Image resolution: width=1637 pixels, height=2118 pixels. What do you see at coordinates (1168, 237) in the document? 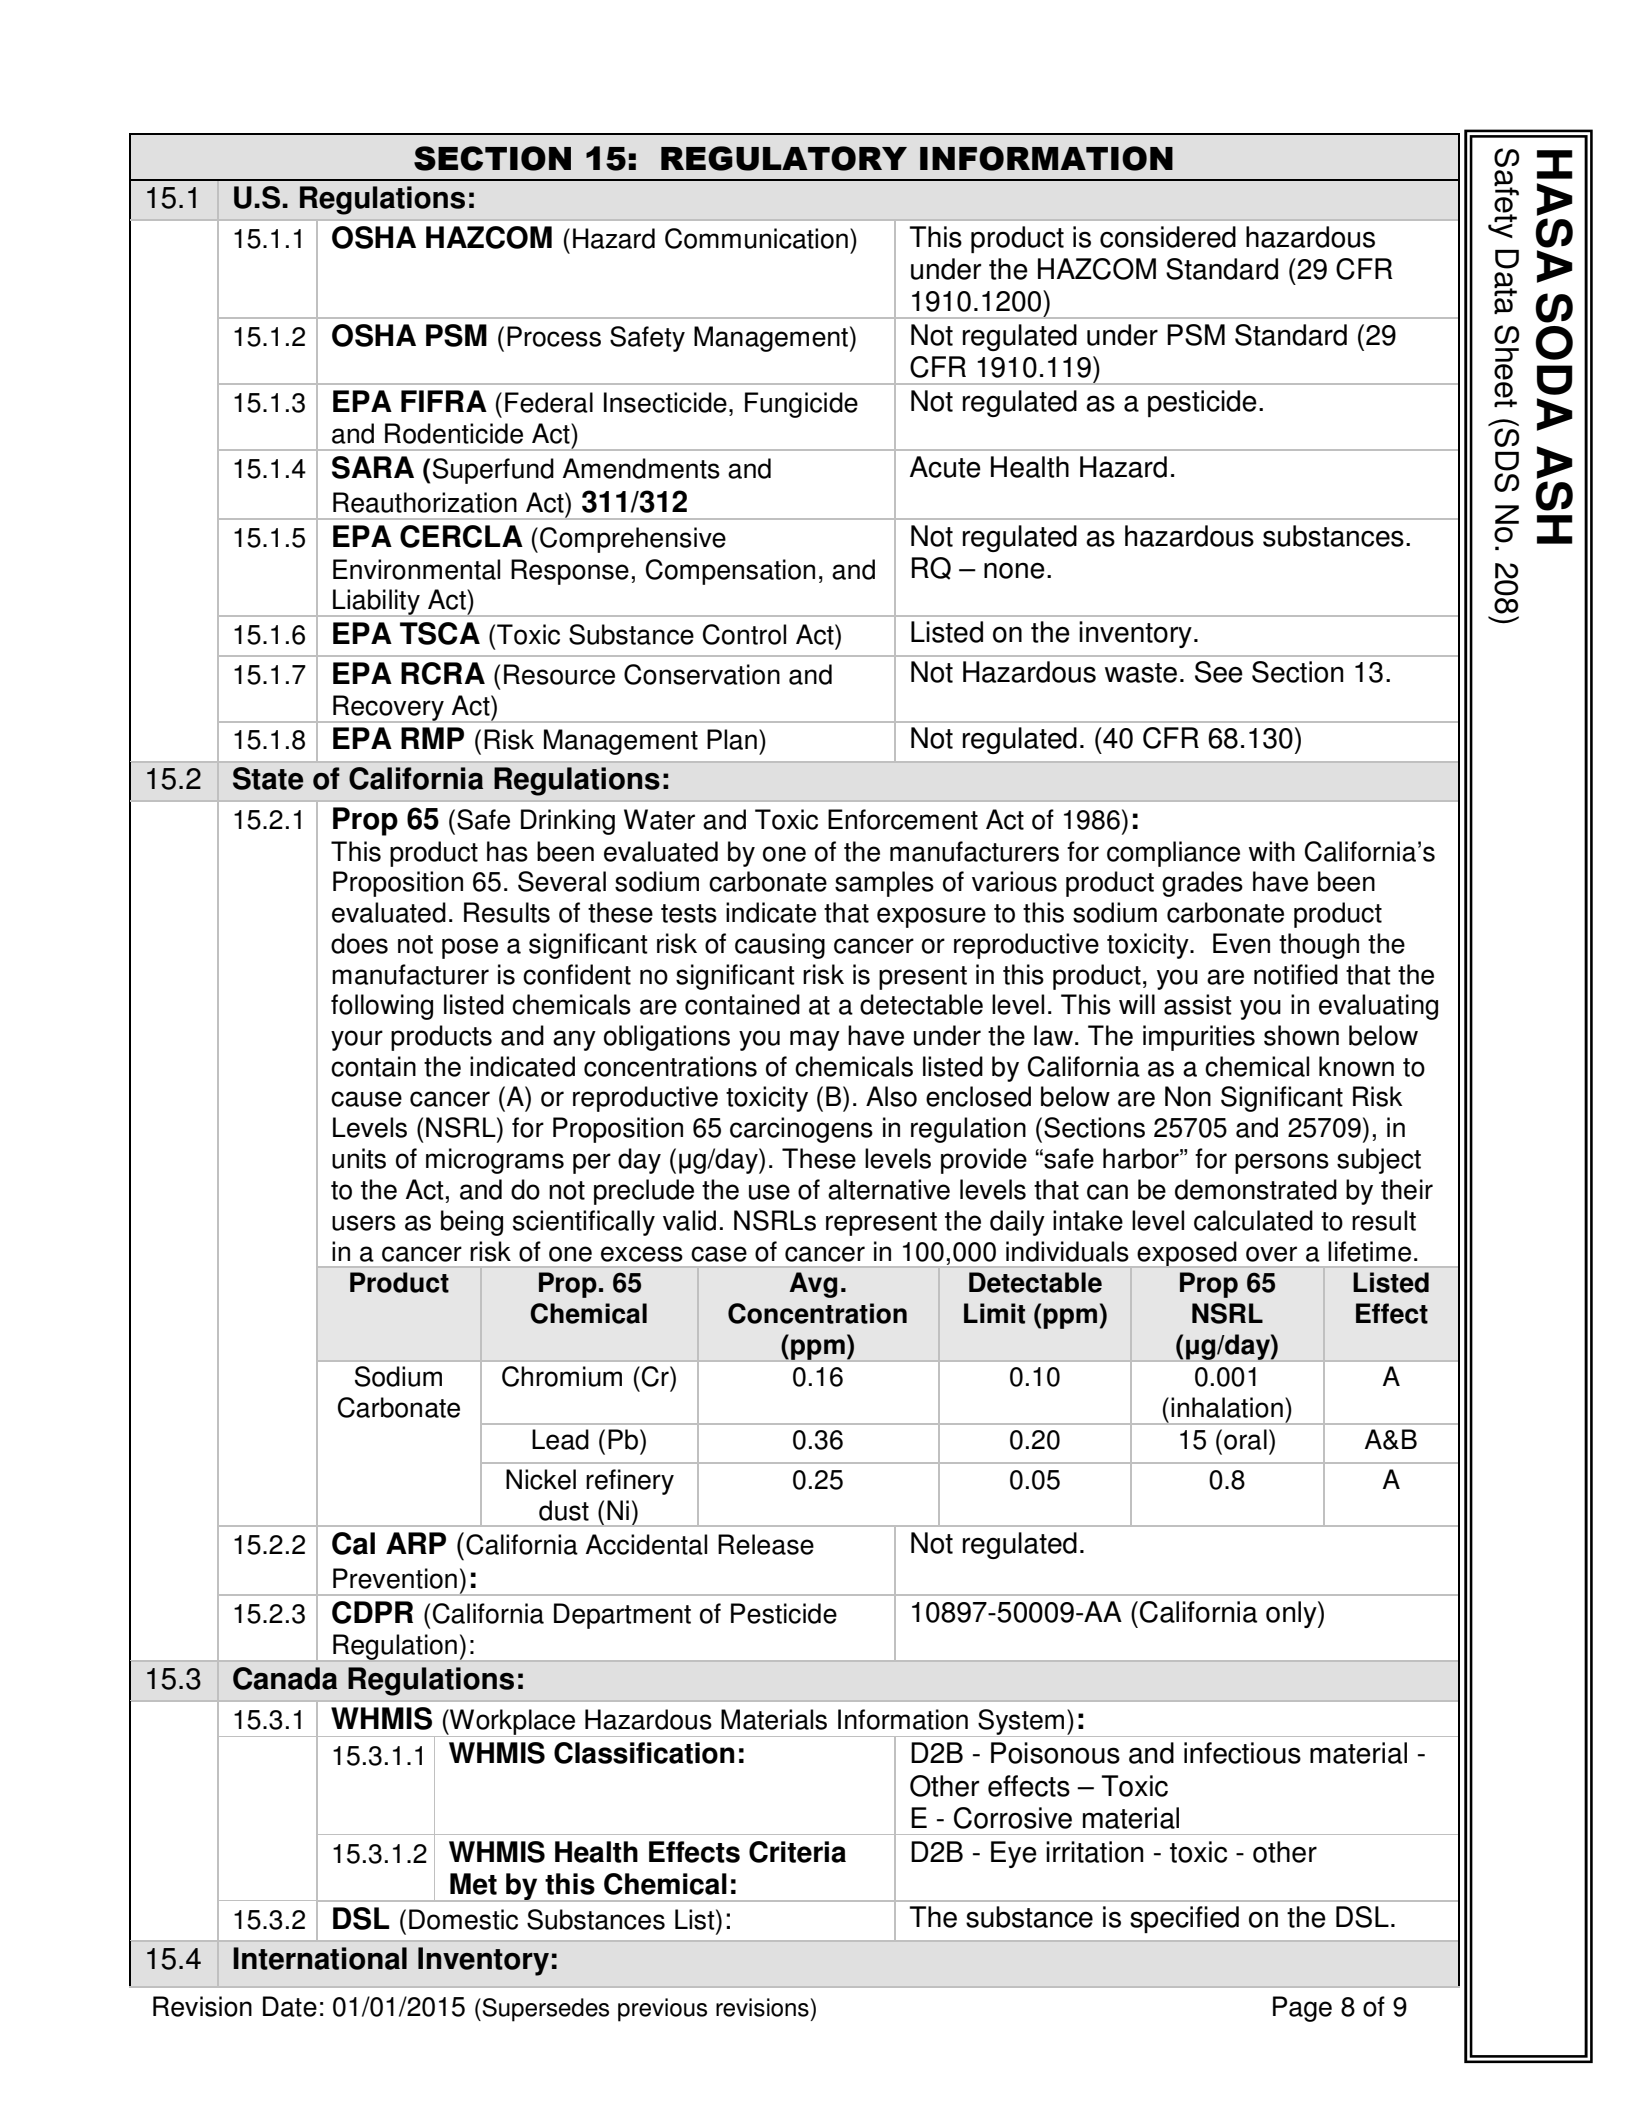
I see `considered` at bounding box center [1168, 237].
